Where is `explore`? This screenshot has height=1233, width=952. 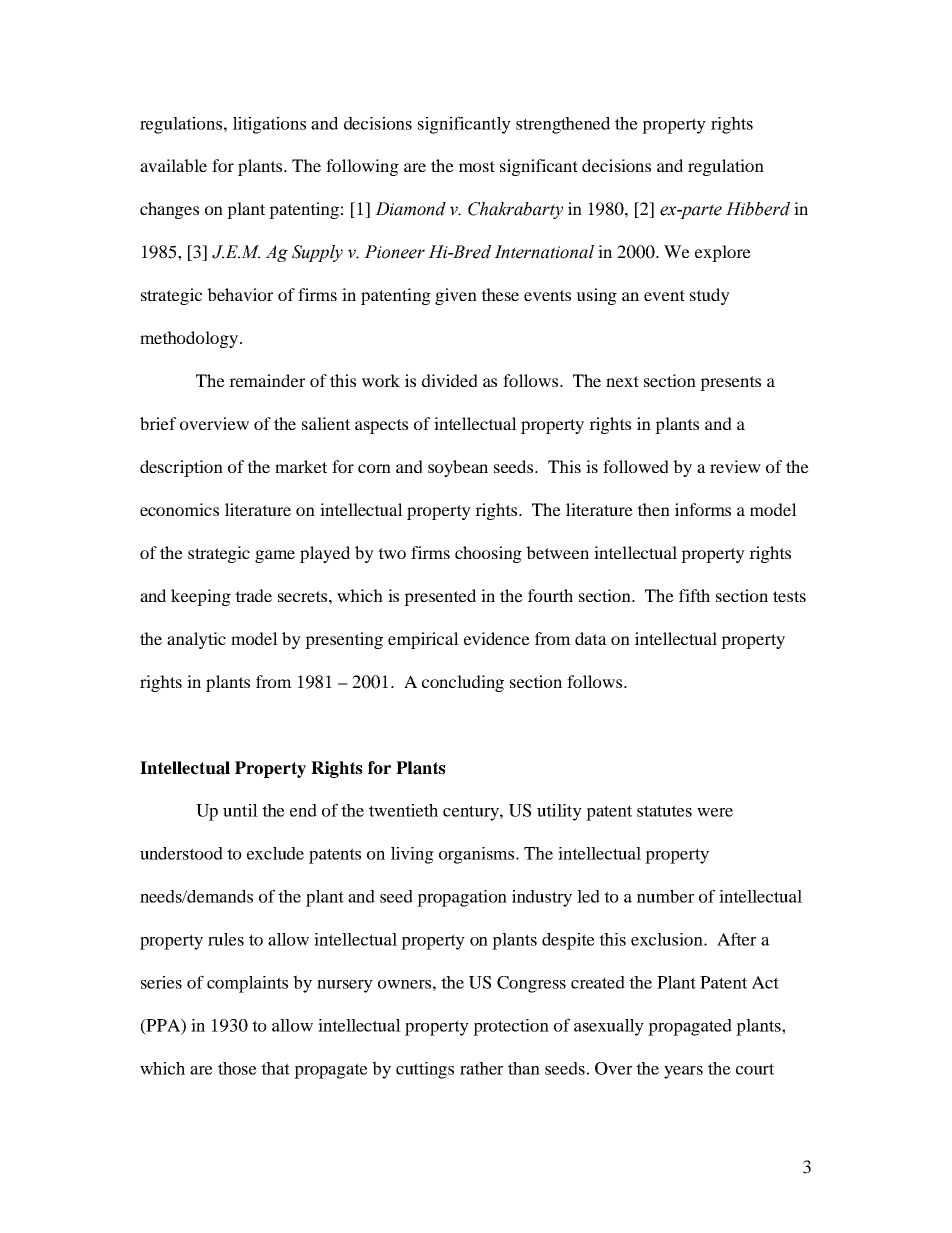
explore is located at coordinates (723, 253).
